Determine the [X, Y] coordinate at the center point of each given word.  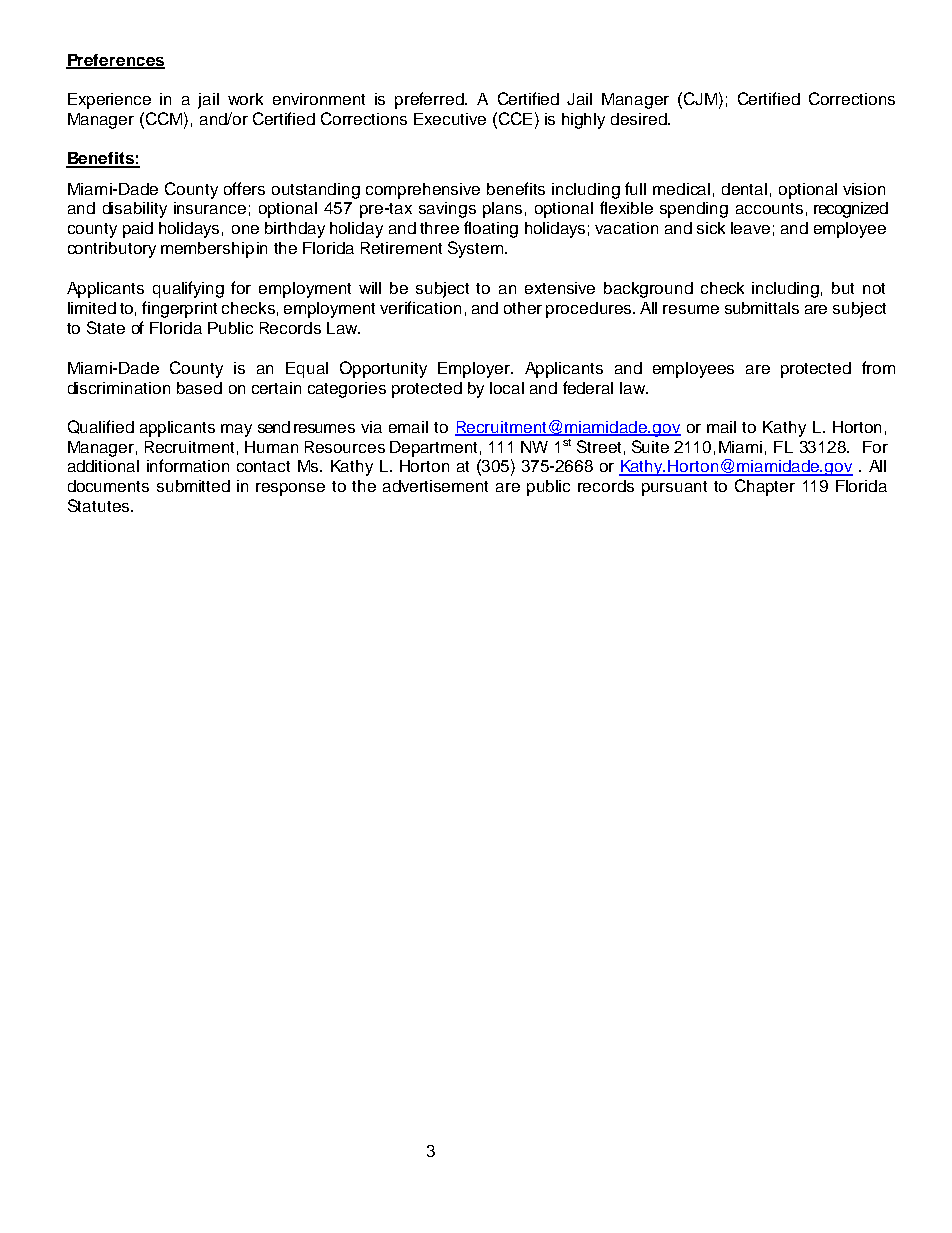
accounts [769, 208]
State [106, 327]
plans [502, 210]
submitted [193, 486]
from [878, 367]
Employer [475, 370]
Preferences [115, 61]
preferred [430, 100]
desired [640, 119]
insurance [210, 208]
